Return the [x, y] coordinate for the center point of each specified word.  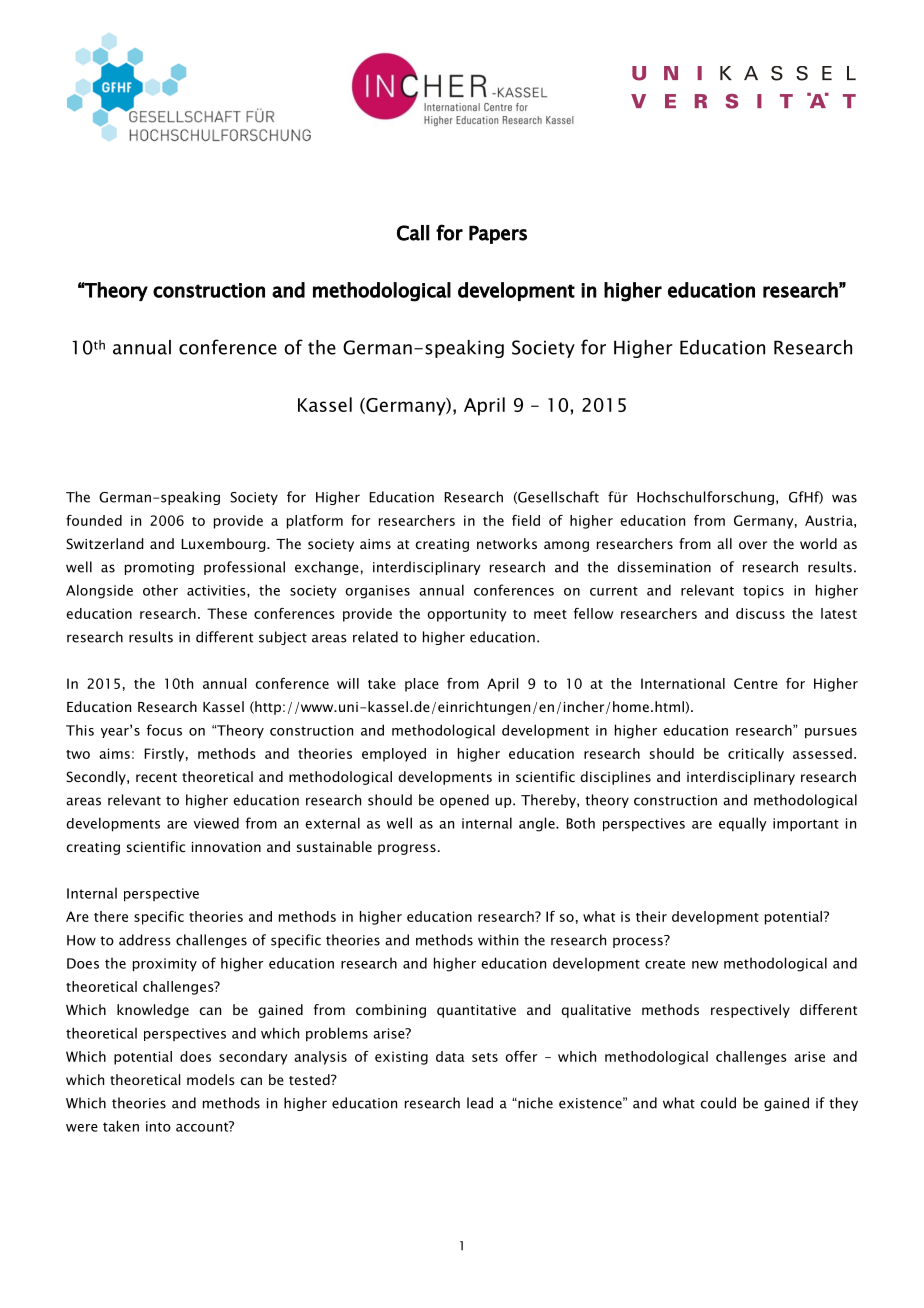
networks [507, 543]
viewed [216, 823]
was [844, 498]
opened [464, 801]
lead [480, 1103]
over [753, 545]
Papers [498, 234]
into [158, 1126]
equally [743, 824]
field [526, 520]
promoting [159, 568]
